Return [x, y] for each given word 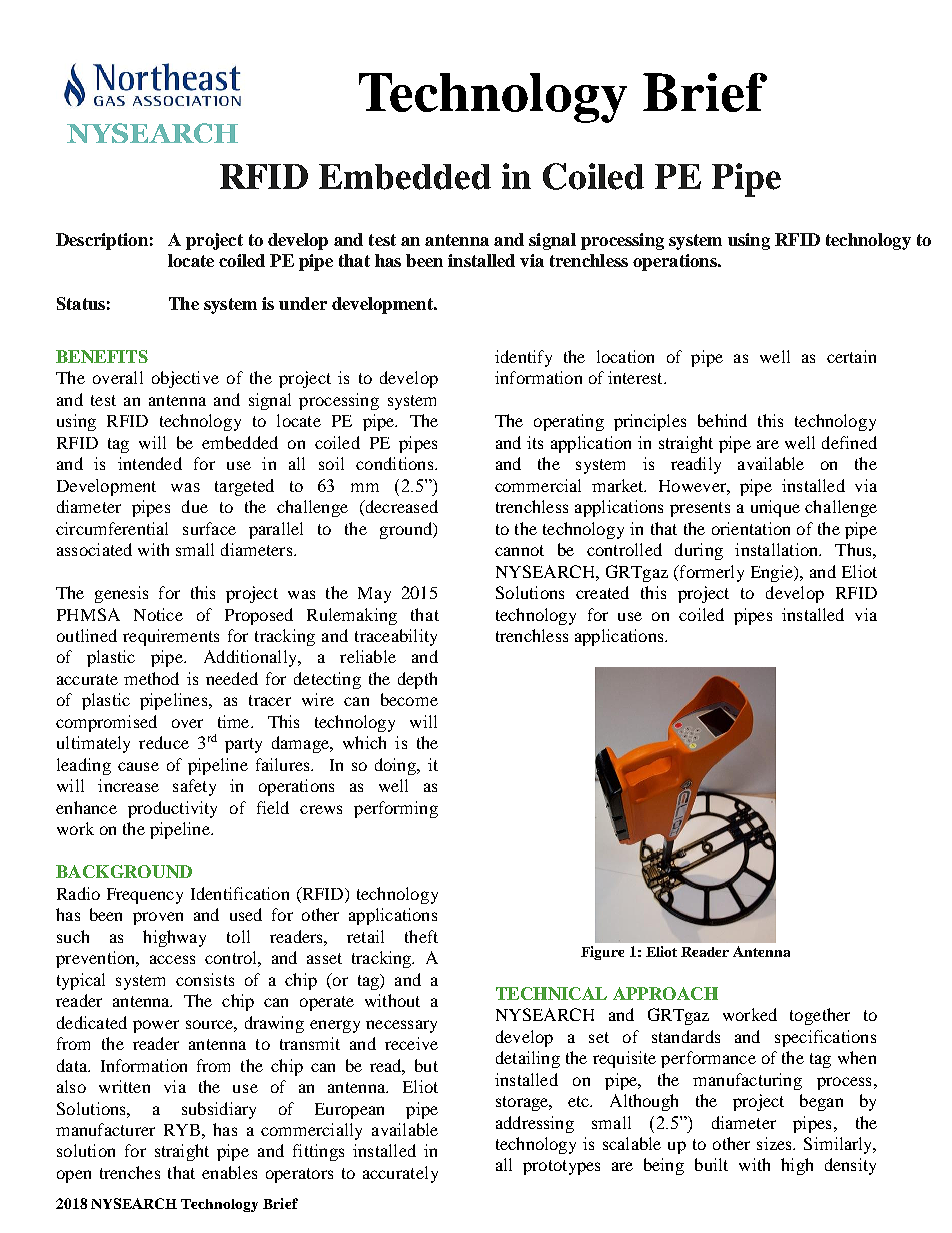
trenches [130, 1172]
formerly [710, 573]
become [409, 699]
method [151, 678]
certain [851, 356]
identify [523, 358]
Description [102, 241]
